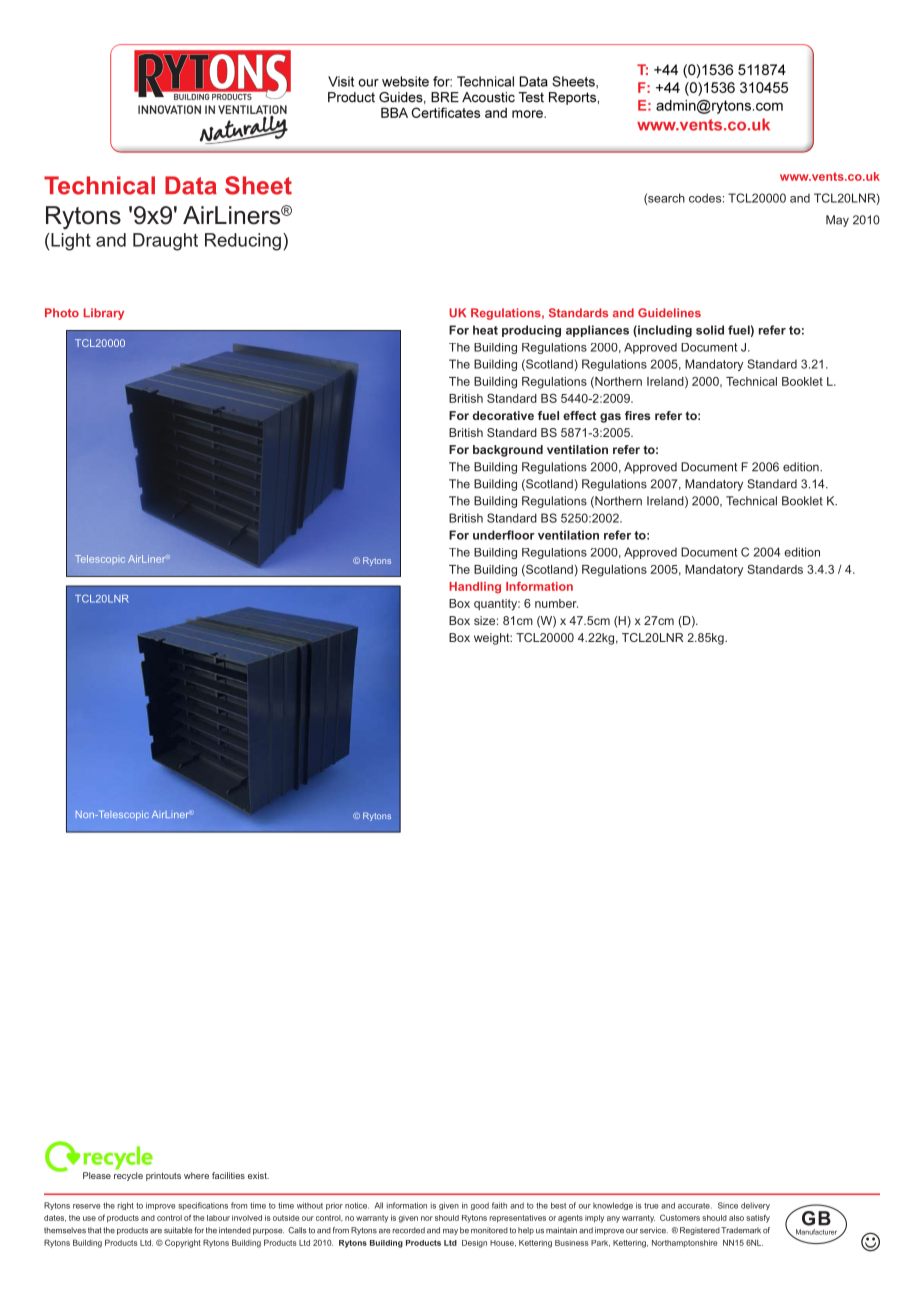 This screenshot has height=1308, width=924. I want to click on Handling, so click(475, 588).
